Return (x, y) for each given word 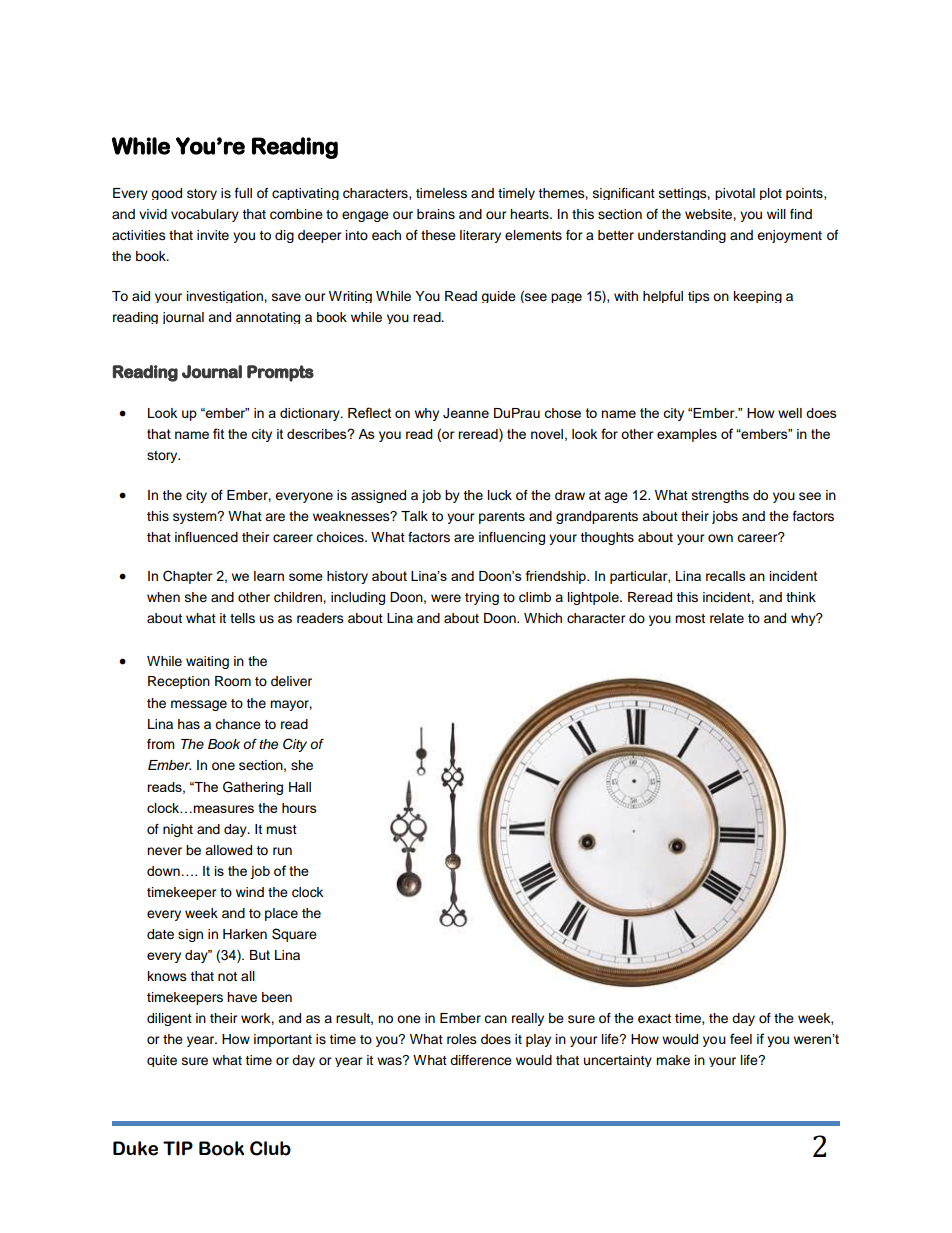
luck (500, 495)
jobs (725, 517)
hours (299, 808)
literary (480, 236)
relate (727, 618)
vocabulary (205, 215)
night (178, 830)
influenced (206, 537)
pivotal (735, 194)
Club (270, 1148)
